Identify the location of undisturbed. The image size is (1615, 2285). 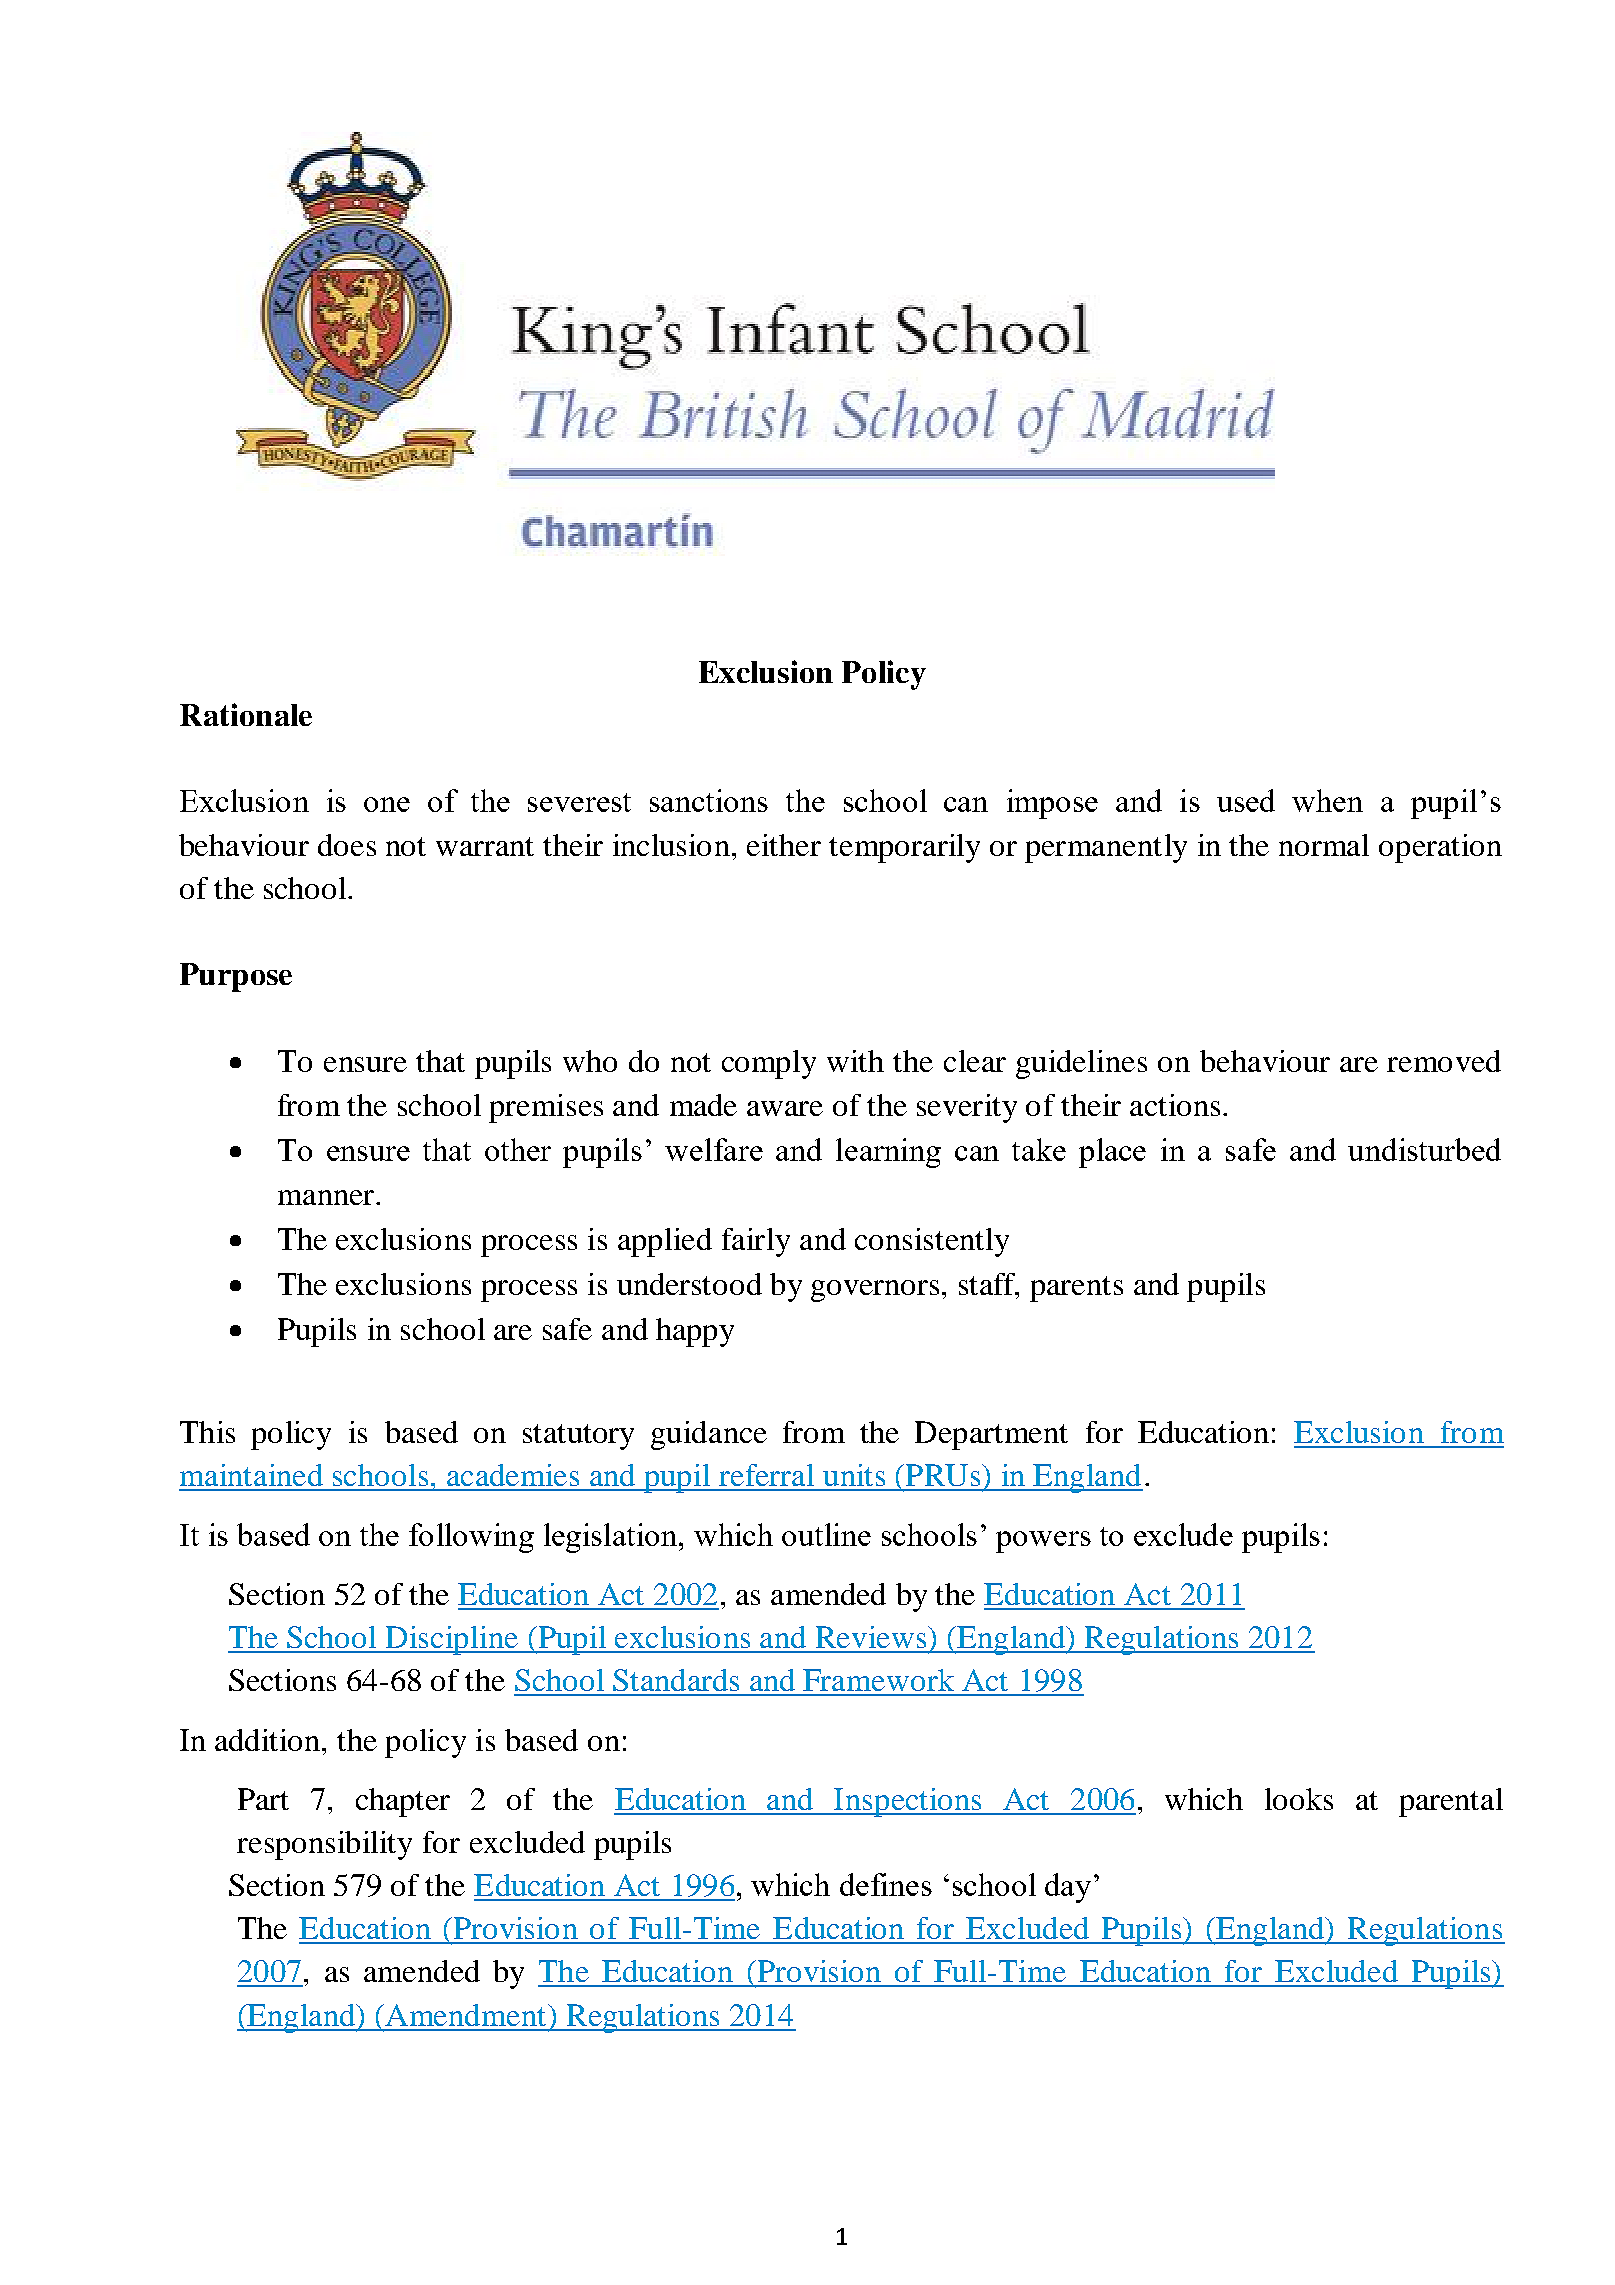
(1424, 1149).
